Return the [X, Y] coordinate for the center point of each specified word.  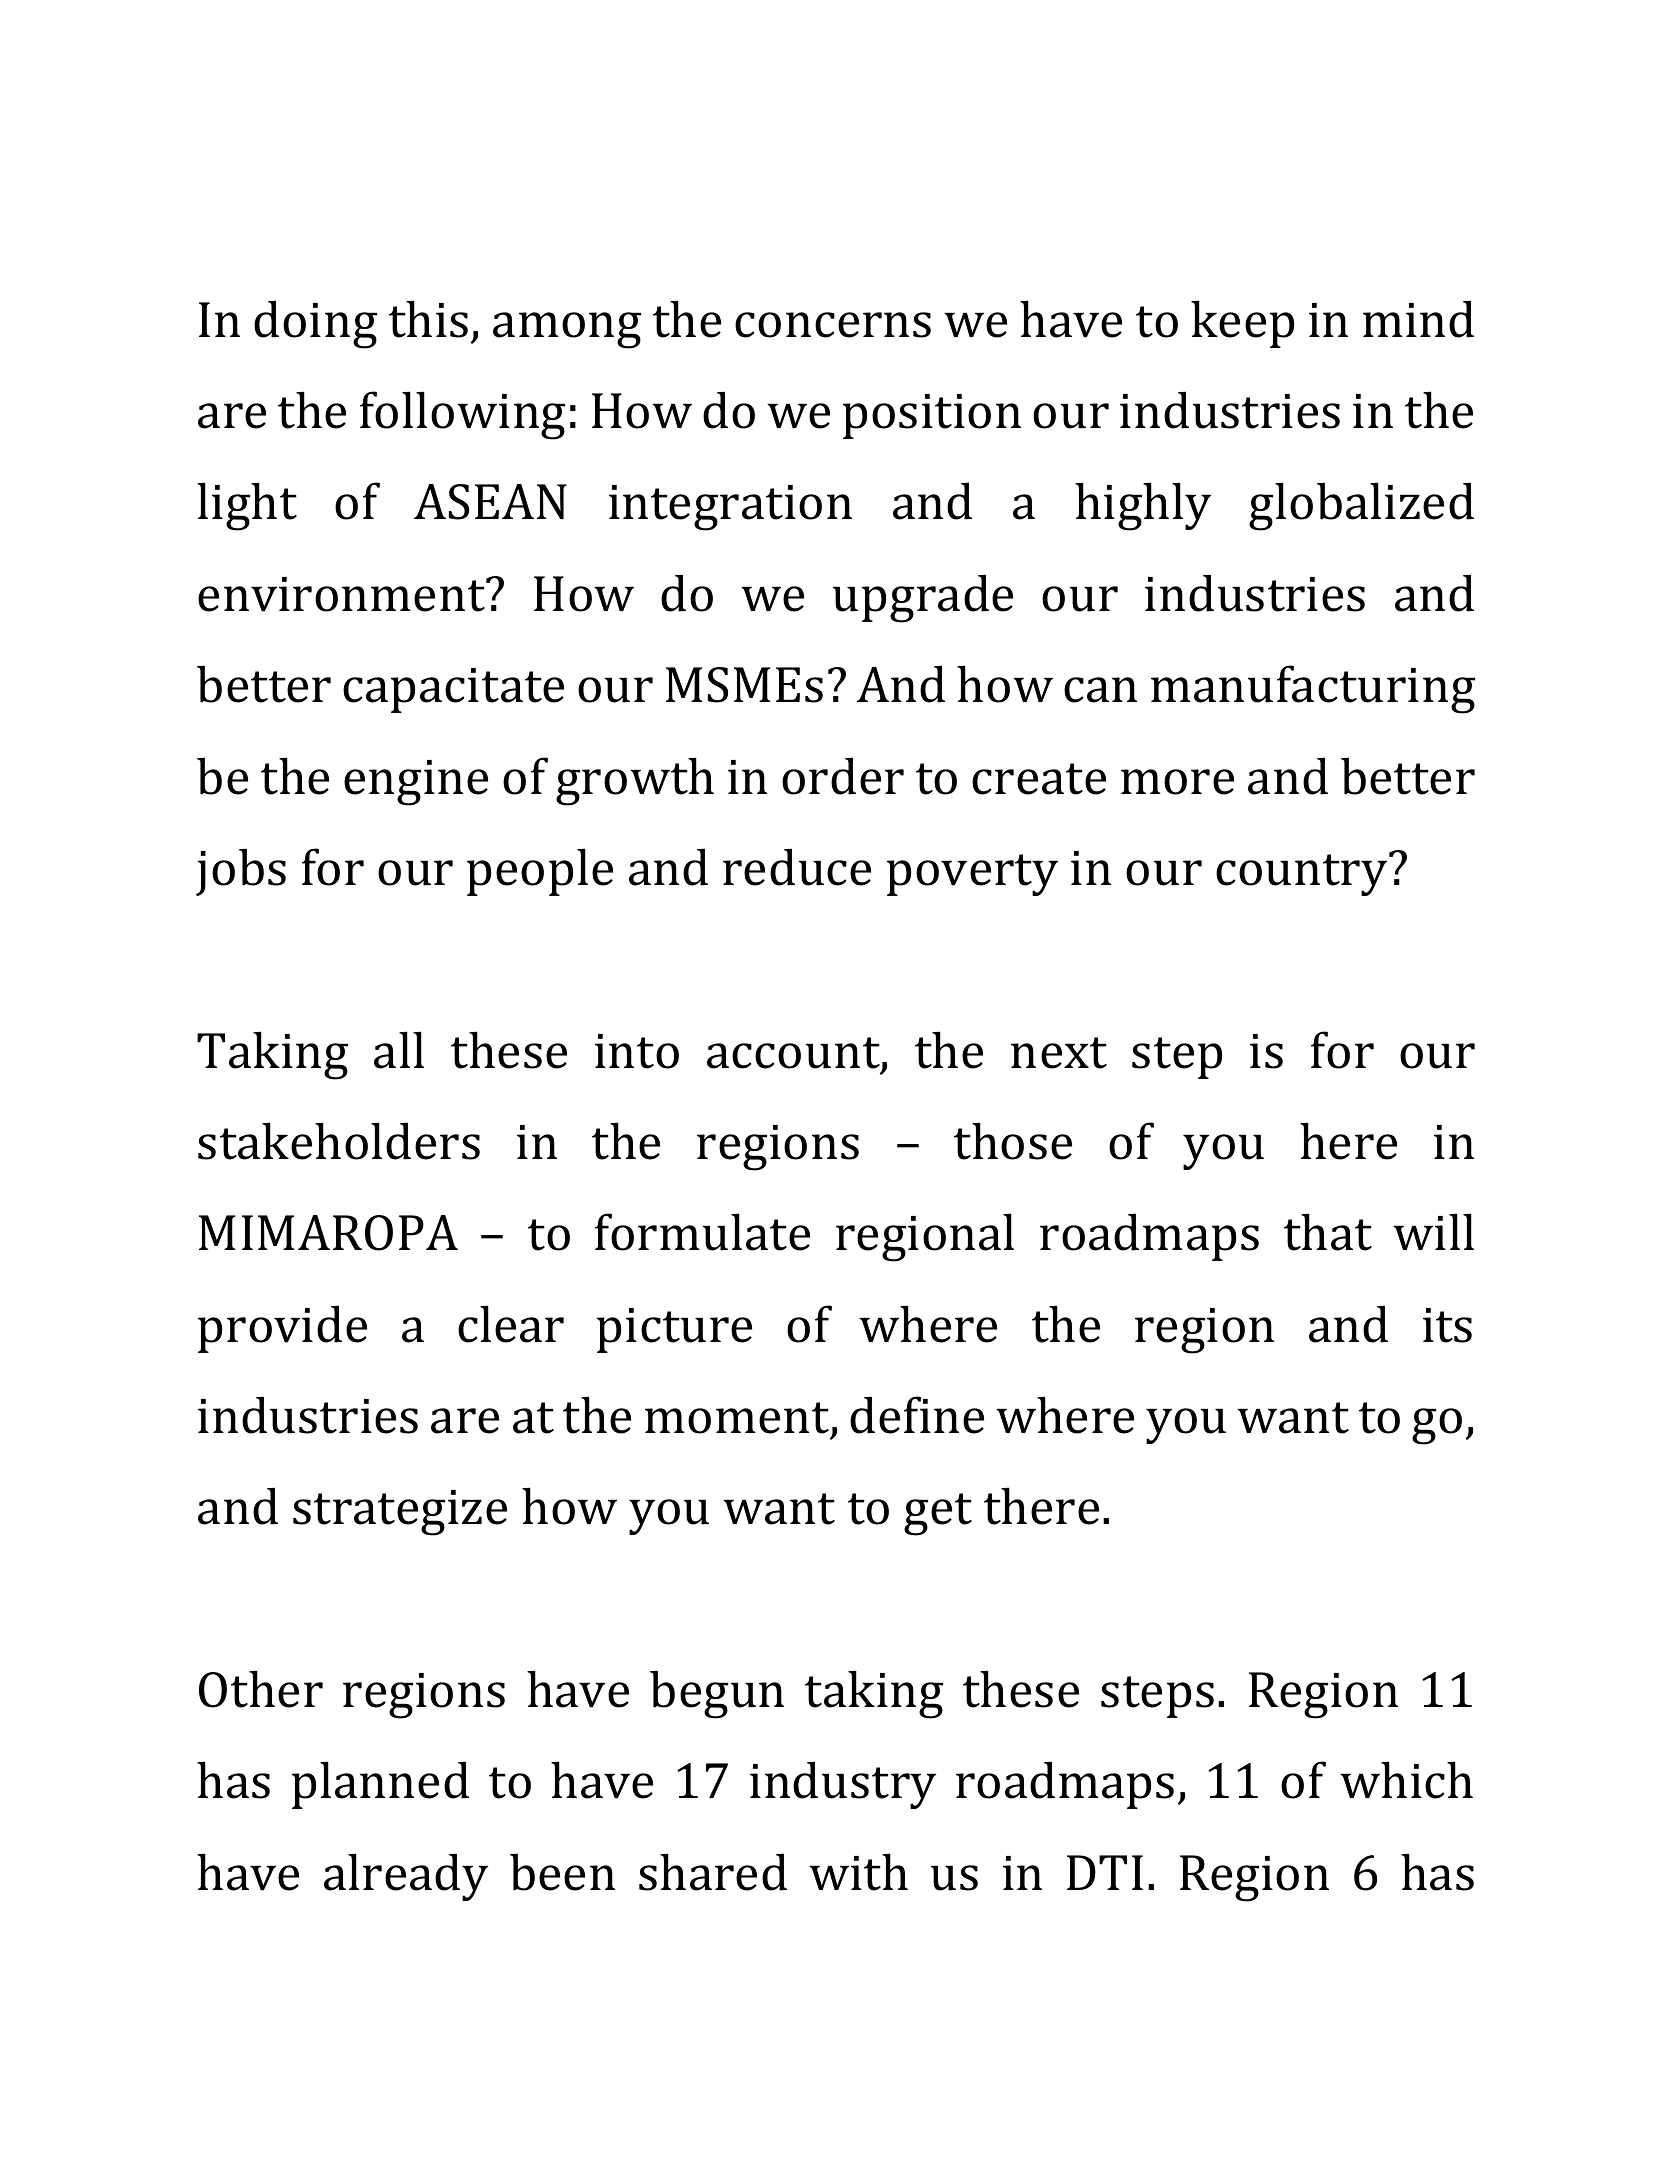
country [1303, 874]
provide [282, 1329]
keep [1242, 324]
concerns [833, 325]
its [1447, 1325]
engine [416, 783]
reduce [797, 867]
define [917, 1415]
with [858, 1872]
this [428, 319]
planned [380, 1785]
